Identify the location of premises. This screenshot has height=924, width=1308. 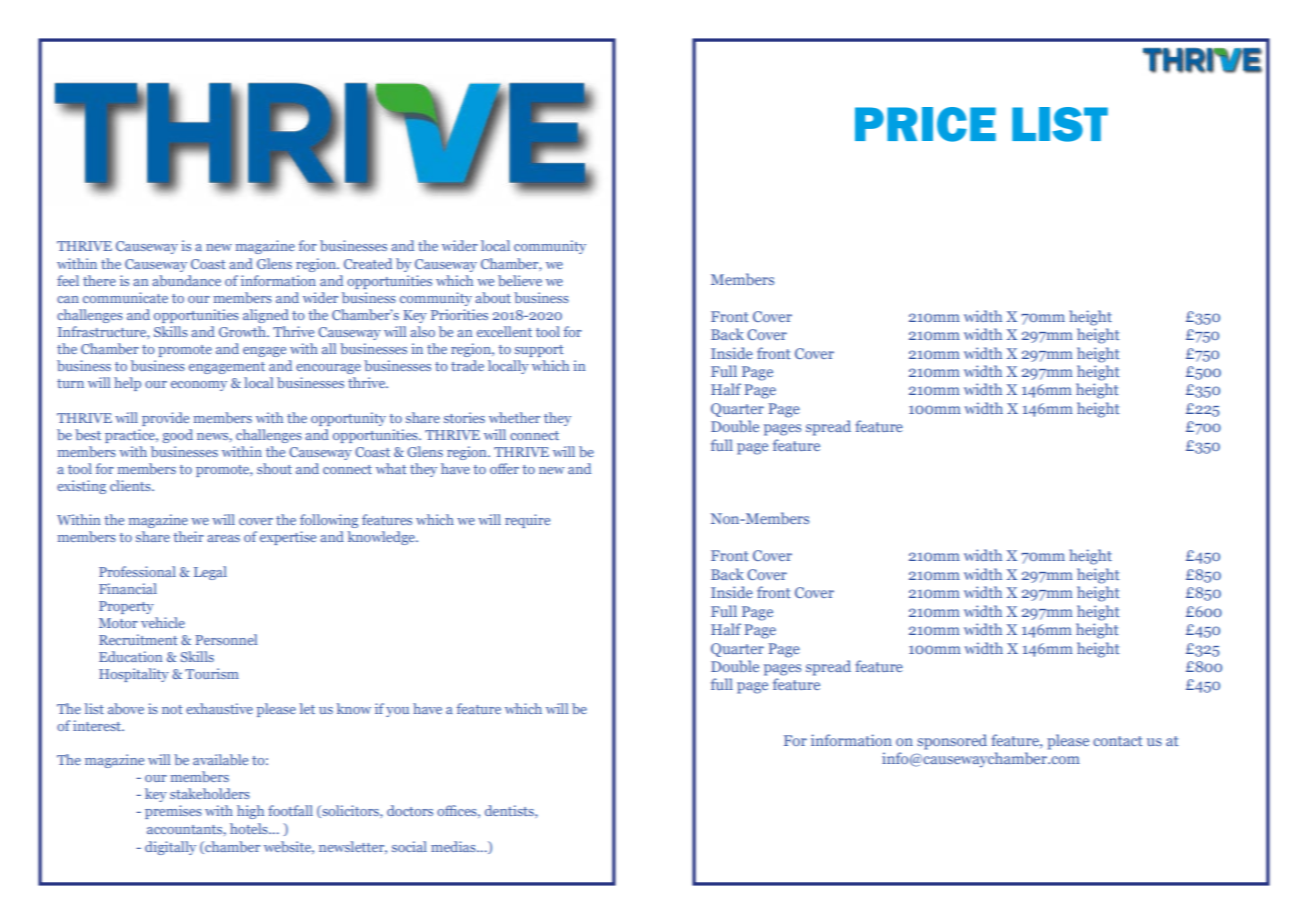
(173, 812).
